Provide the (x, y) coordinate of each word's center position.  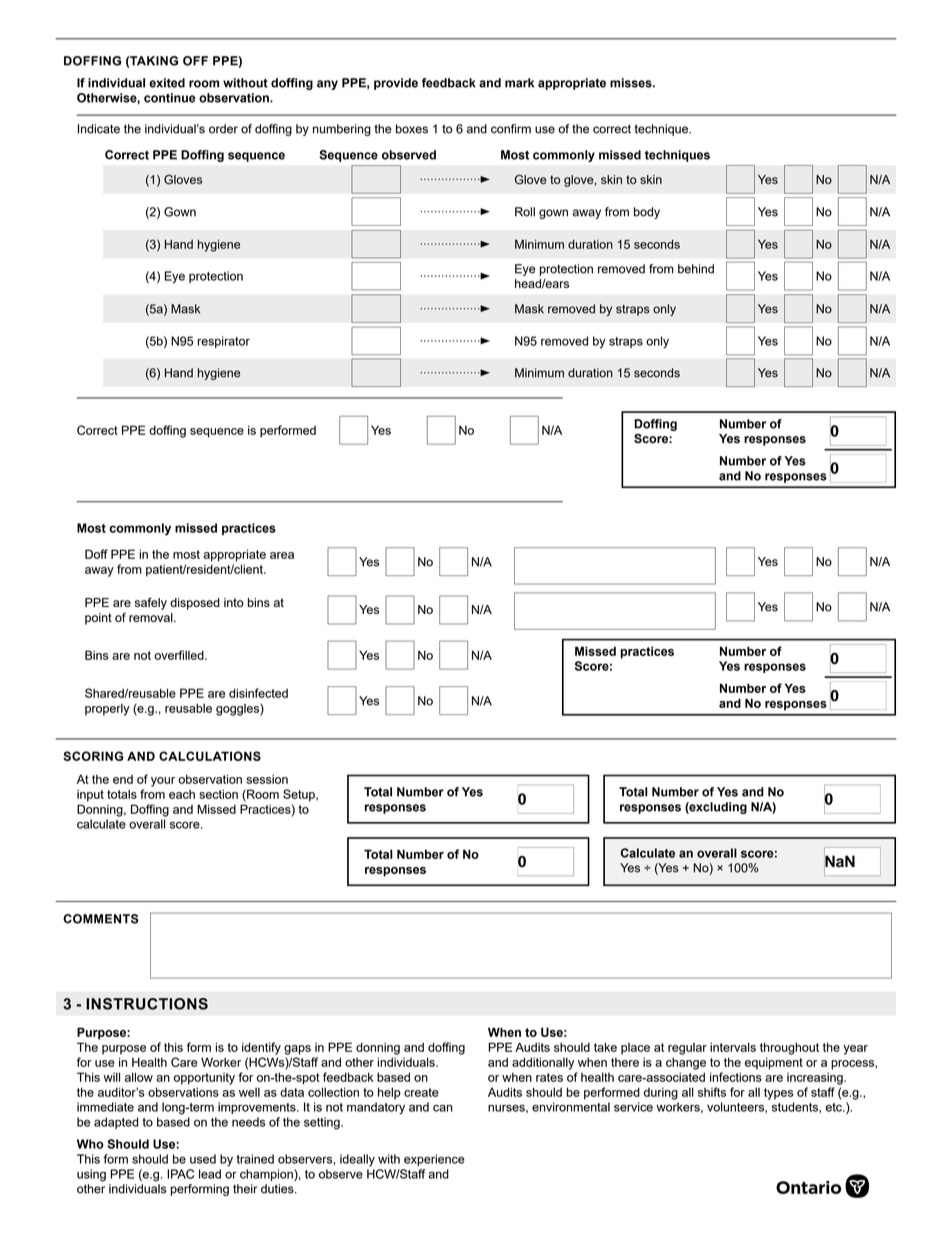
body (647, 213)
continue (169, 98)
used (203, 1159)
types (778, 1094)
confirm (511, 129)
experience (434, 1160)
